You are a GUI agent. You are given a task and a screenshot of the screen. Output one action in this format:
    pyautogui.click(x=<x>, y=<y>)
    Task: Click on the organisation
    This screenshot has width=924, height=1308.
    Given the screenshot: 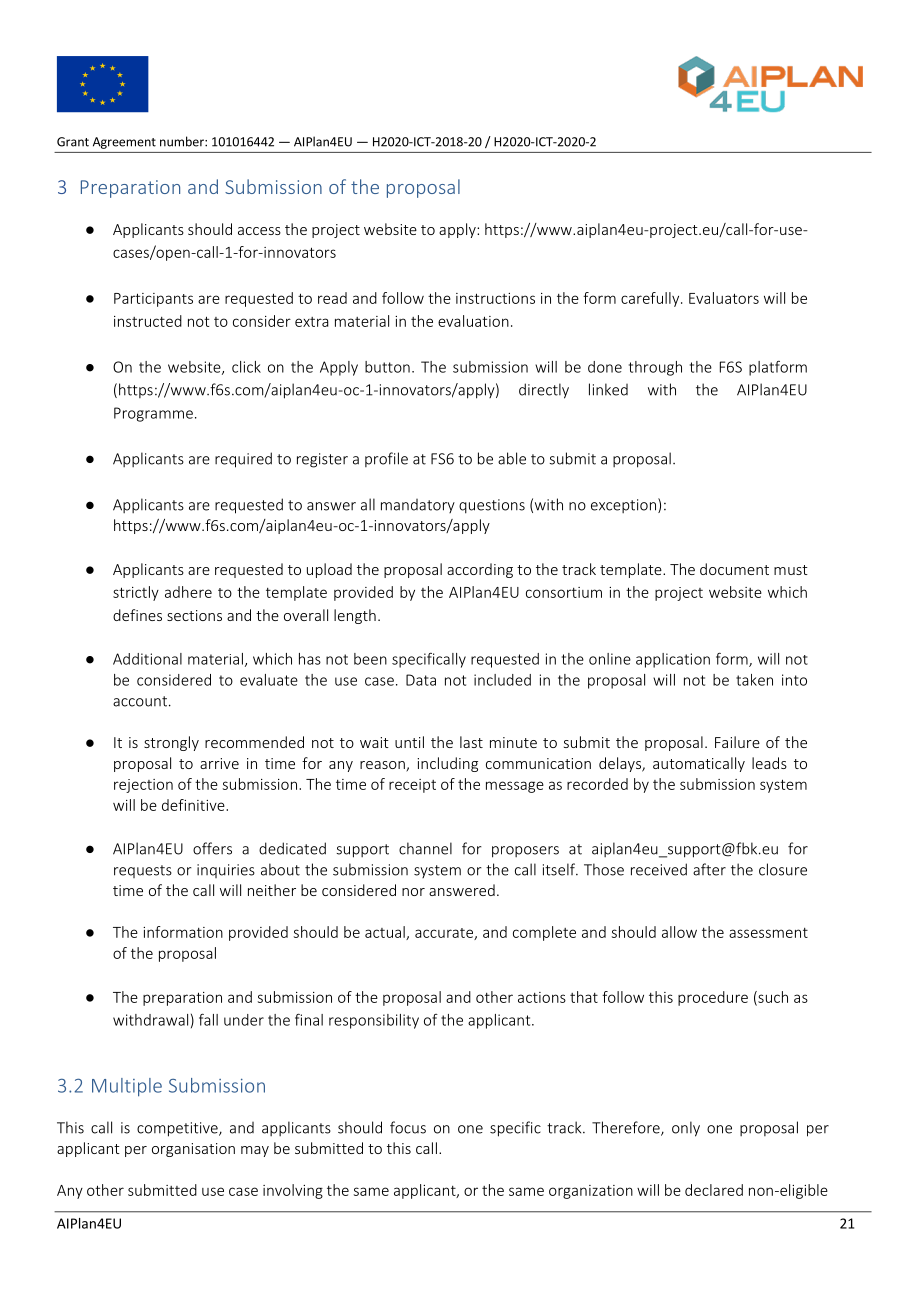 What is the action you would take?
    pyautogui.click(x=193, y=1150)
